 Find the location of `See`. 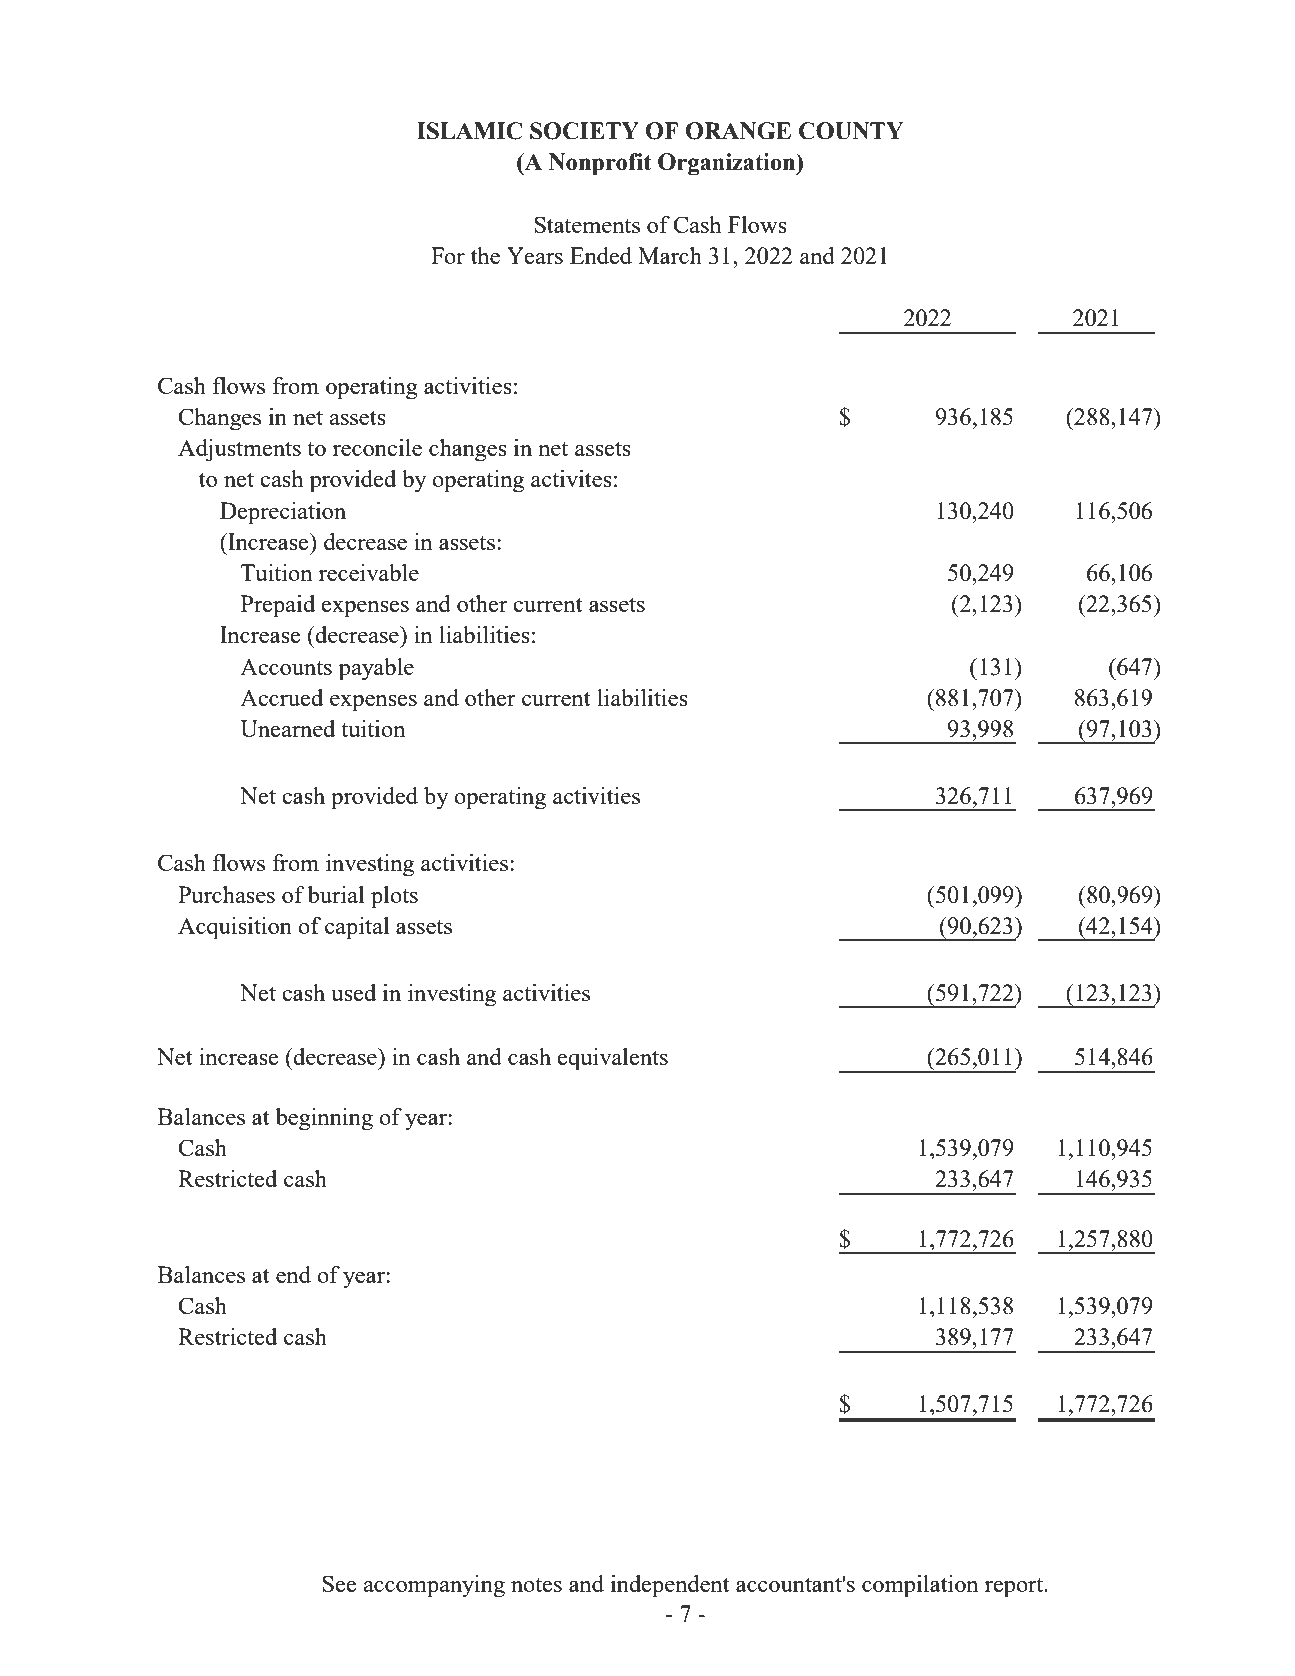

See is located at coordinates (339, 1583).
